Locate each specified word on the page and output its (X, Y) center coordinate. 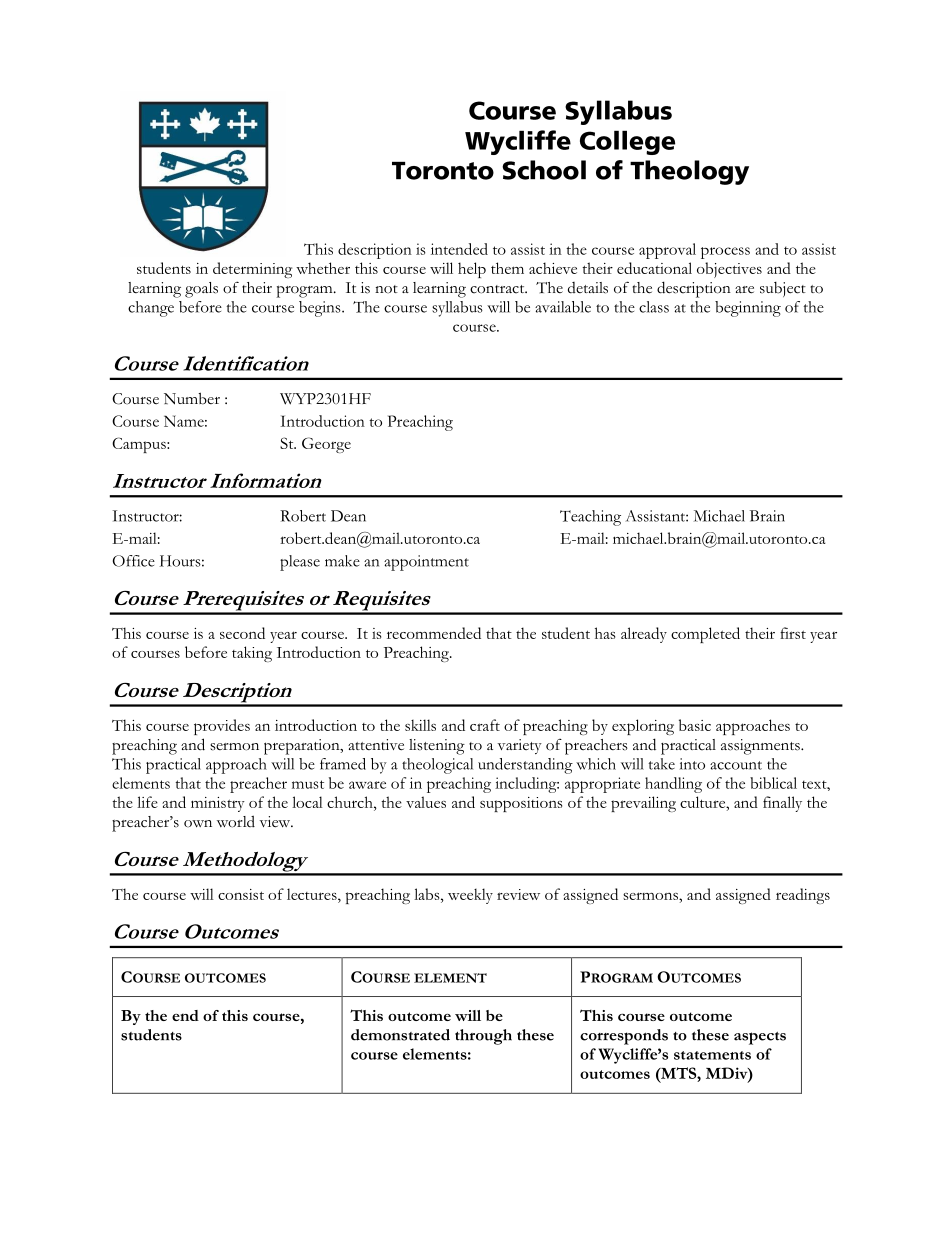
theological (437, 766)
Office (134, 561)
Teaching (590, 518)
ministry (218, 804)
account (736, 765)
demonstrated (400, 1035)
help (472, 270)
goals (201, 290)
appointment (426, 563)
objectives (729, 270)
